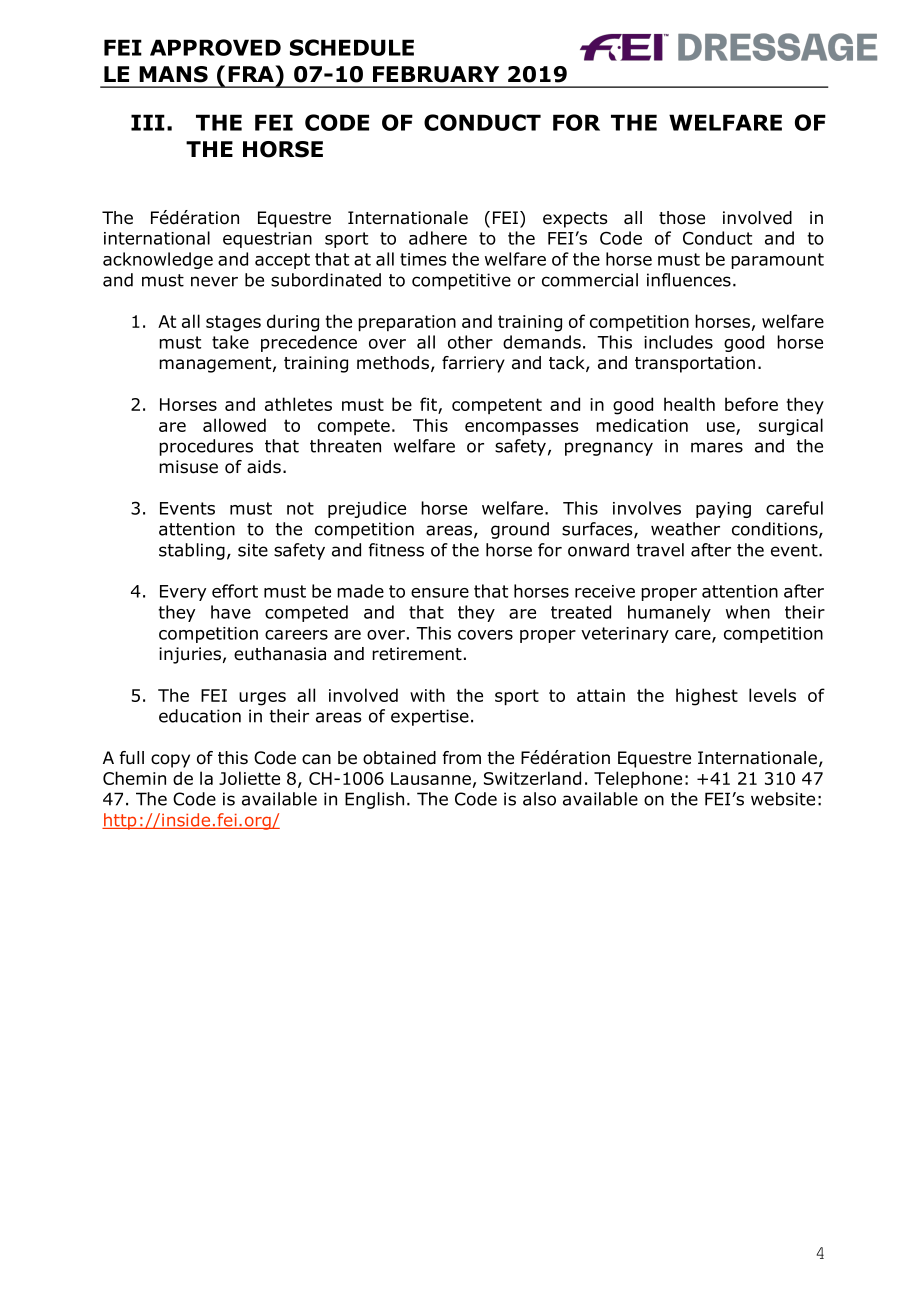 The height and width of the screenshot is (1308, 924). I want to click on Telephone, so click(638, 779).
